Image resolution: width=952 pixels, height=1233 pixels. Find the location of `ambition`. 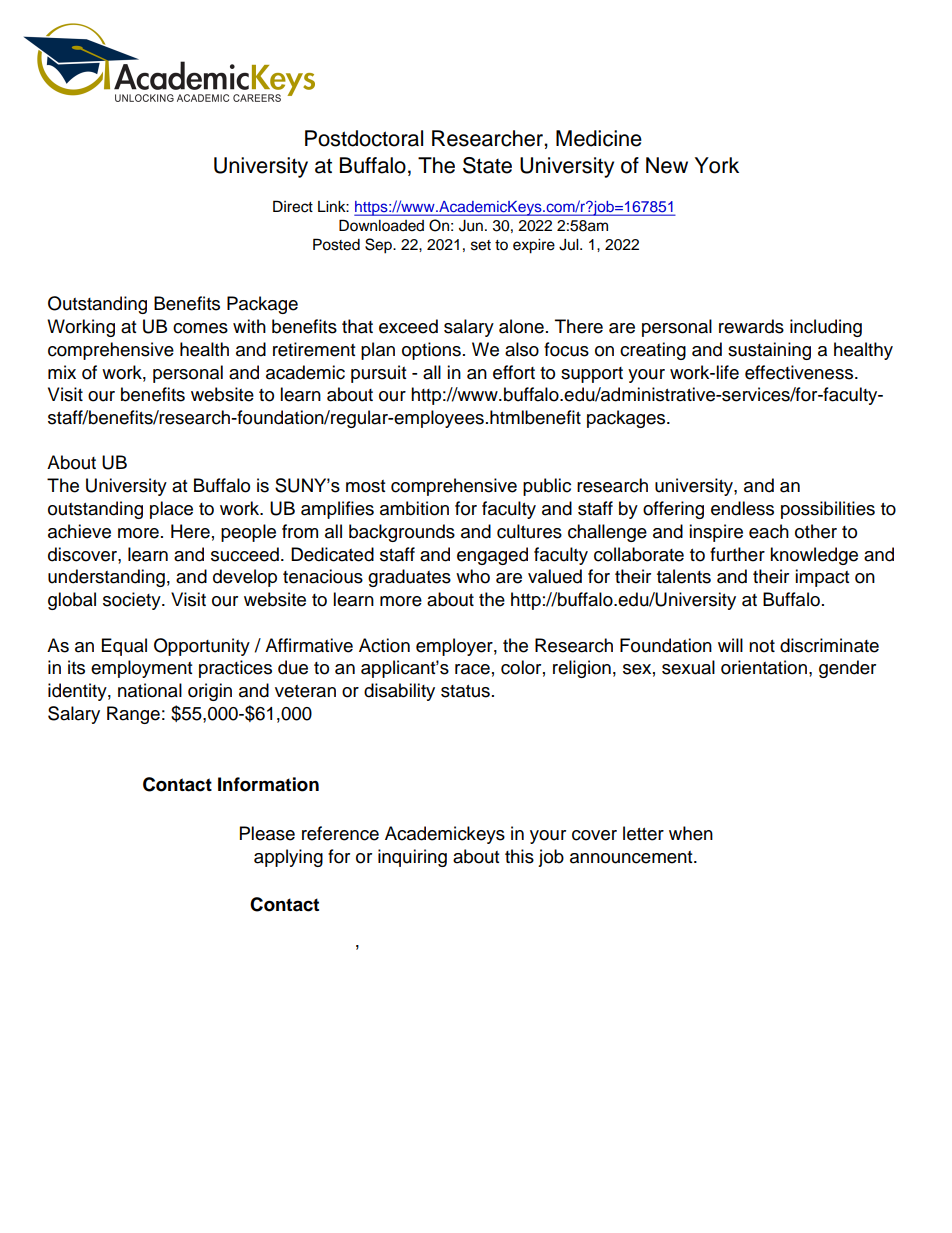

ambition is located at coordinates (414, 508).
